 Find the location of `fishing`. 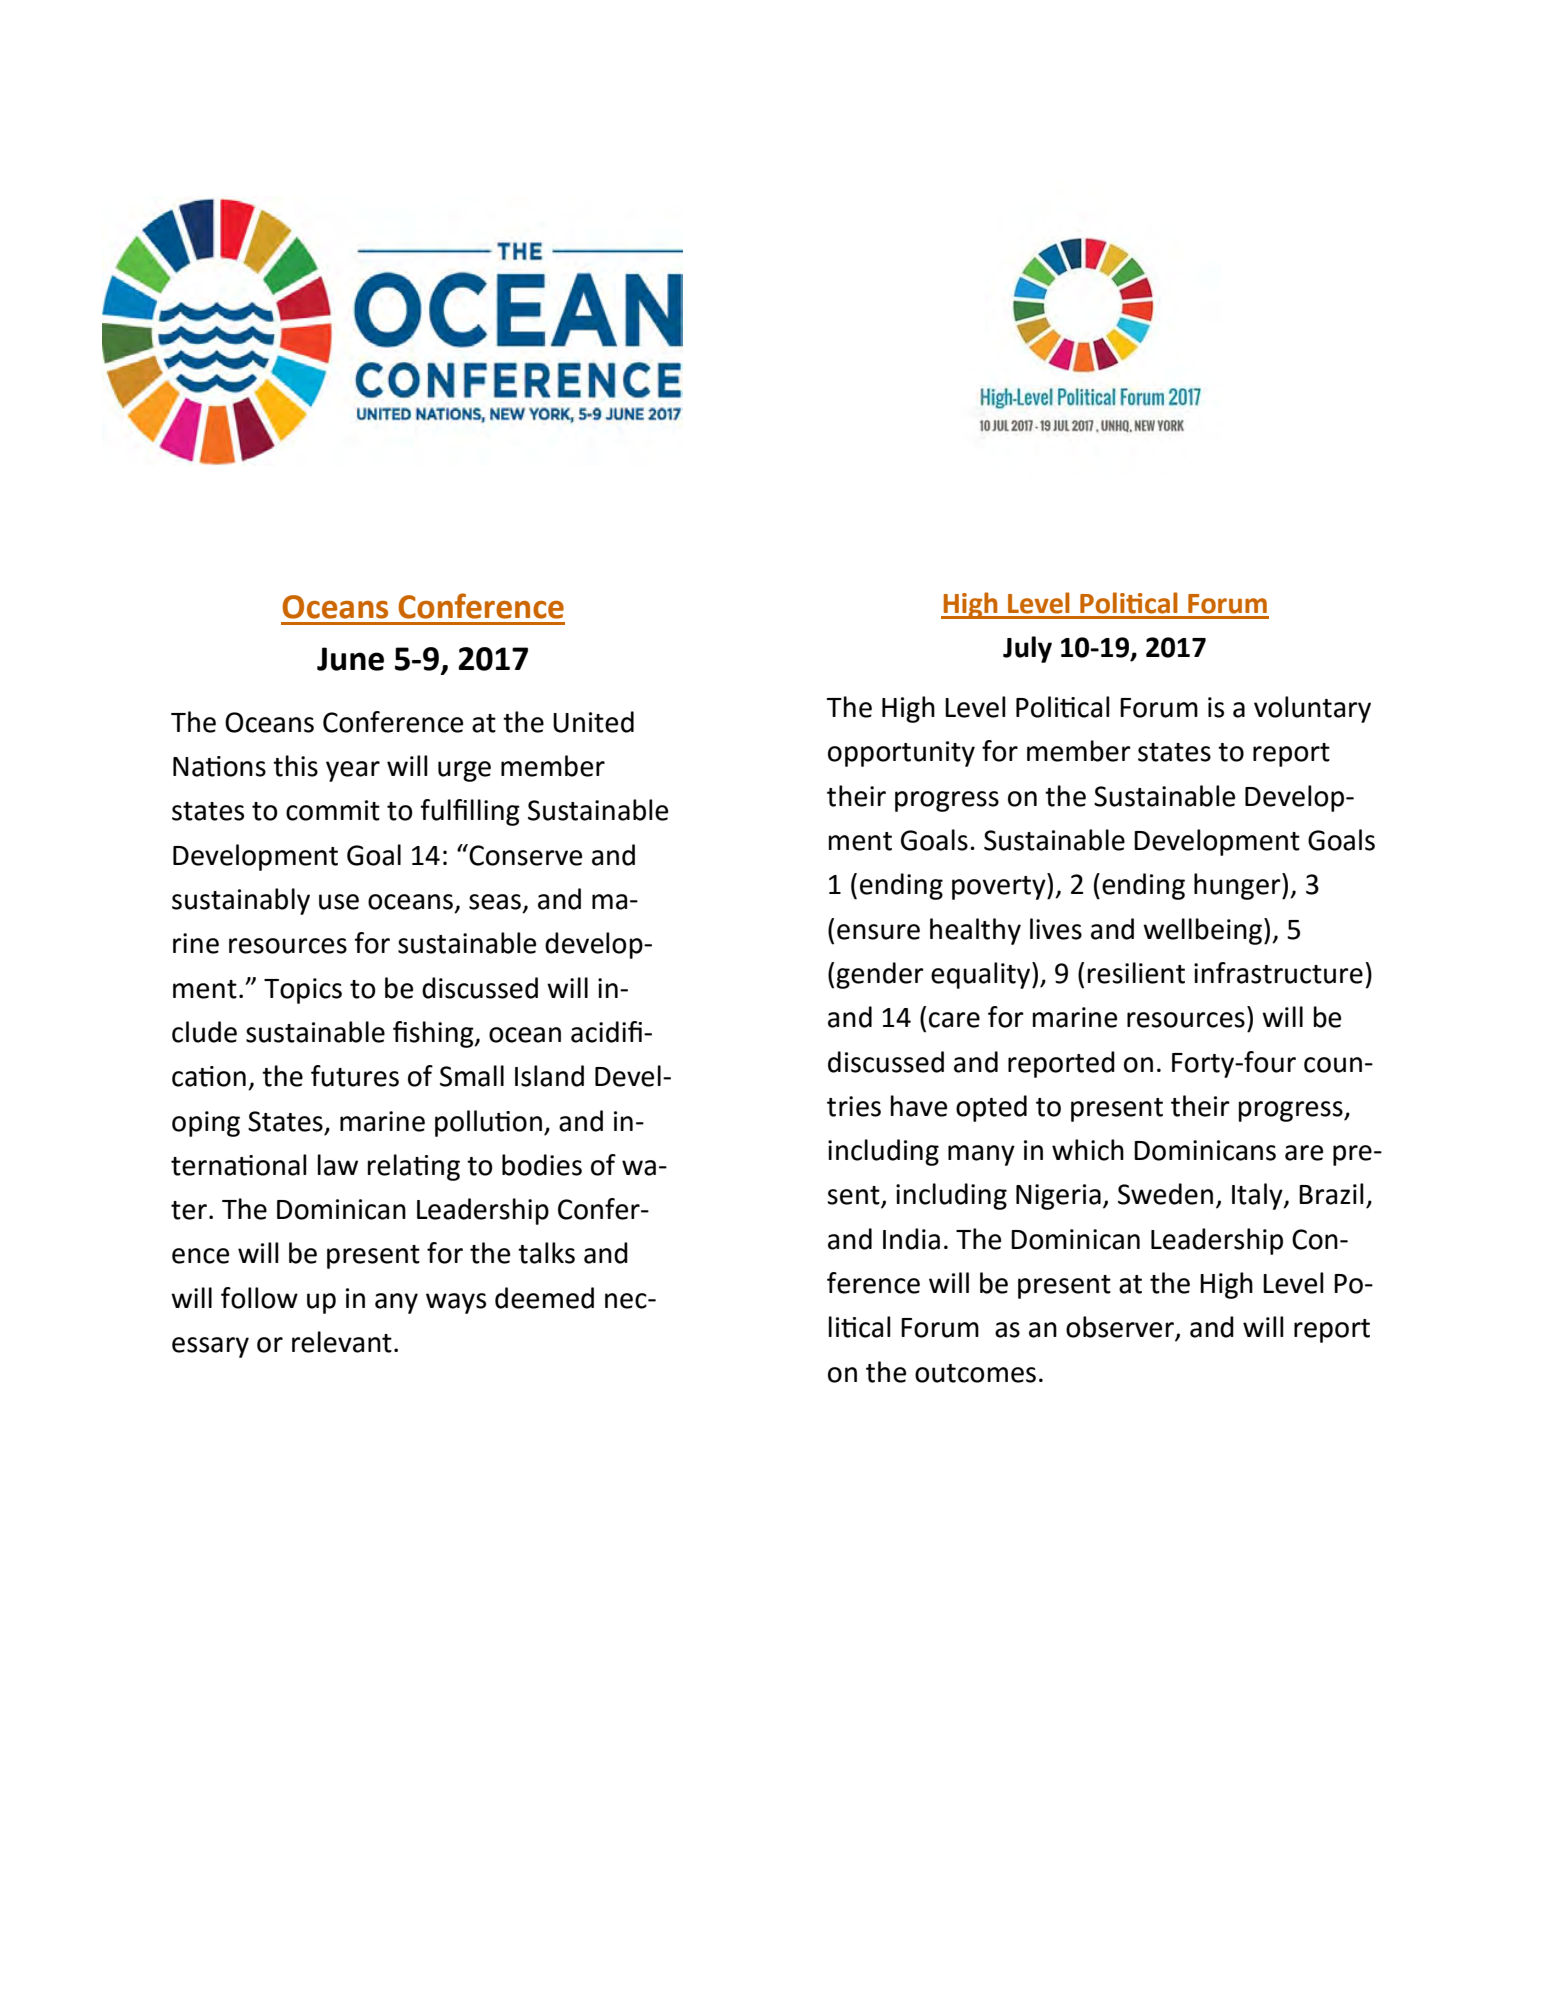

fishing is located at coordinates (434, 1034).
